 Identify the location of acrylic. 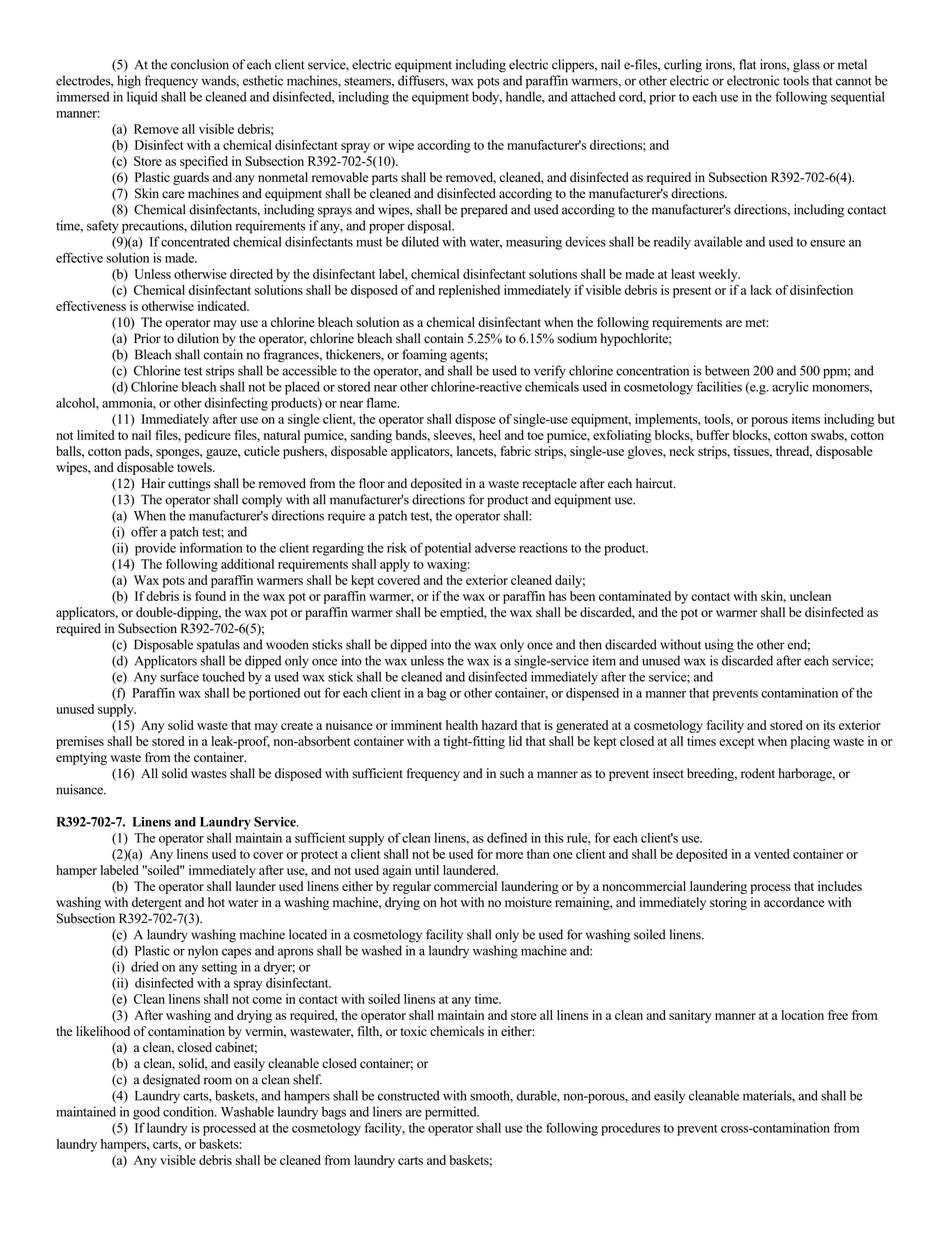
(790, 388).
